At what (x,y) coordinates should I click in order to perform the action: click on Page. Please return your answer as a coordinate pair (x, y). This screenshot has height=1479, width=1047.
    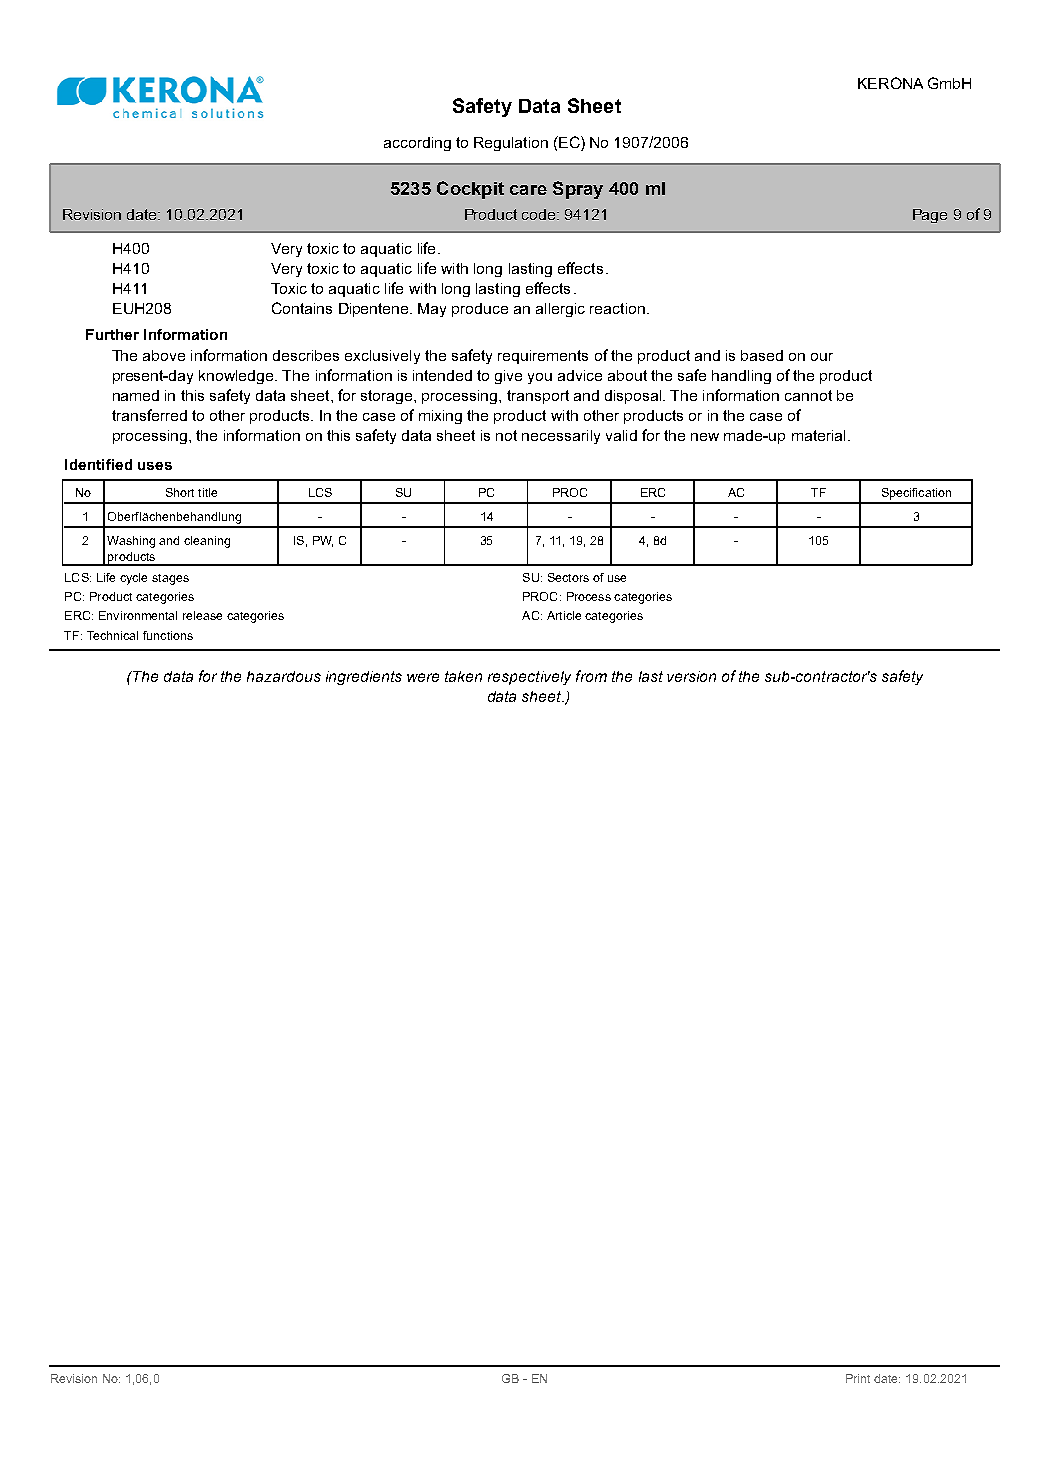
    Looking at the image, I should click on (930, 216).
